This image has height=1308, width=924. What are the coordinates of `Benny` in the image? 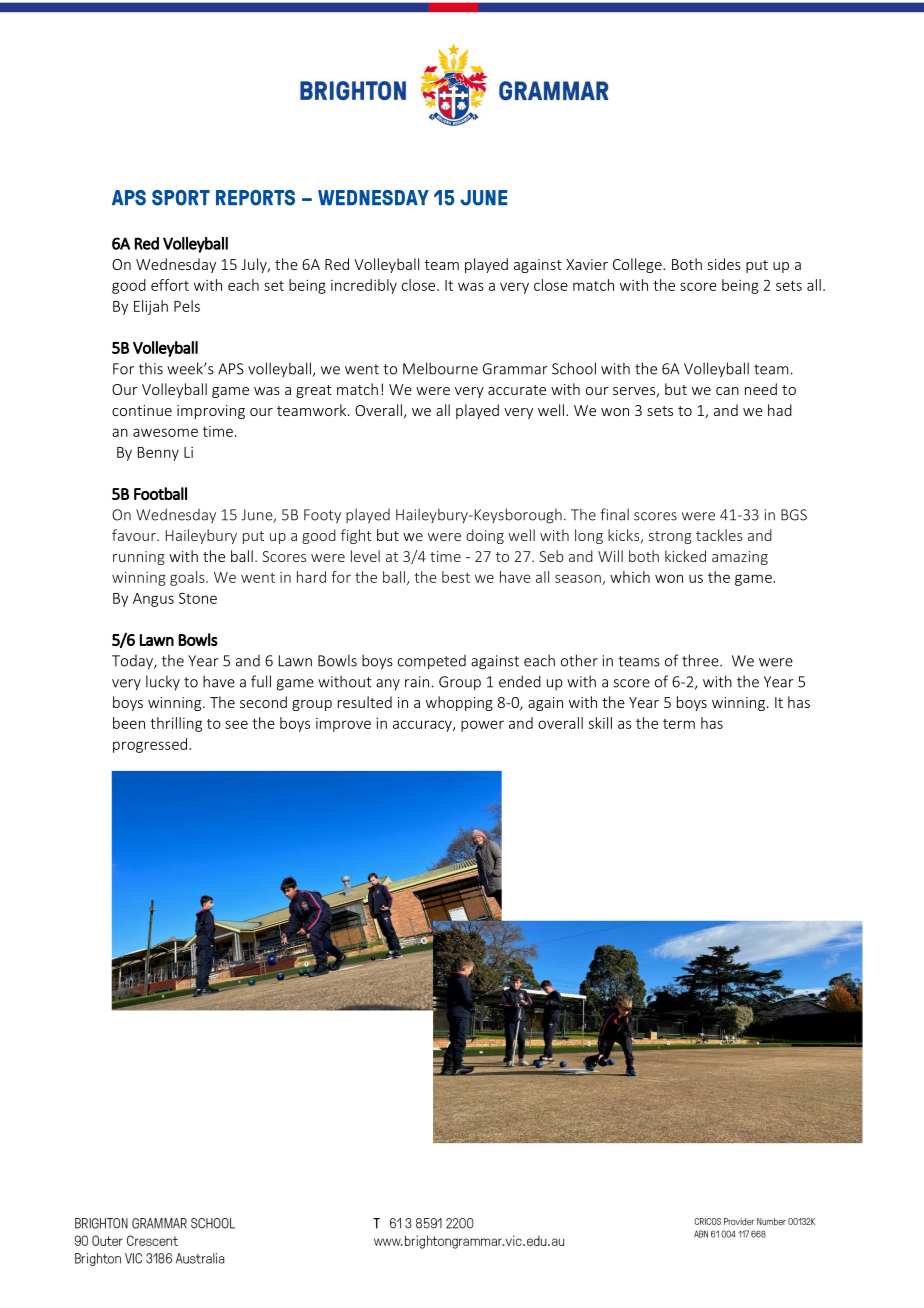 It's located at (158, 454).
